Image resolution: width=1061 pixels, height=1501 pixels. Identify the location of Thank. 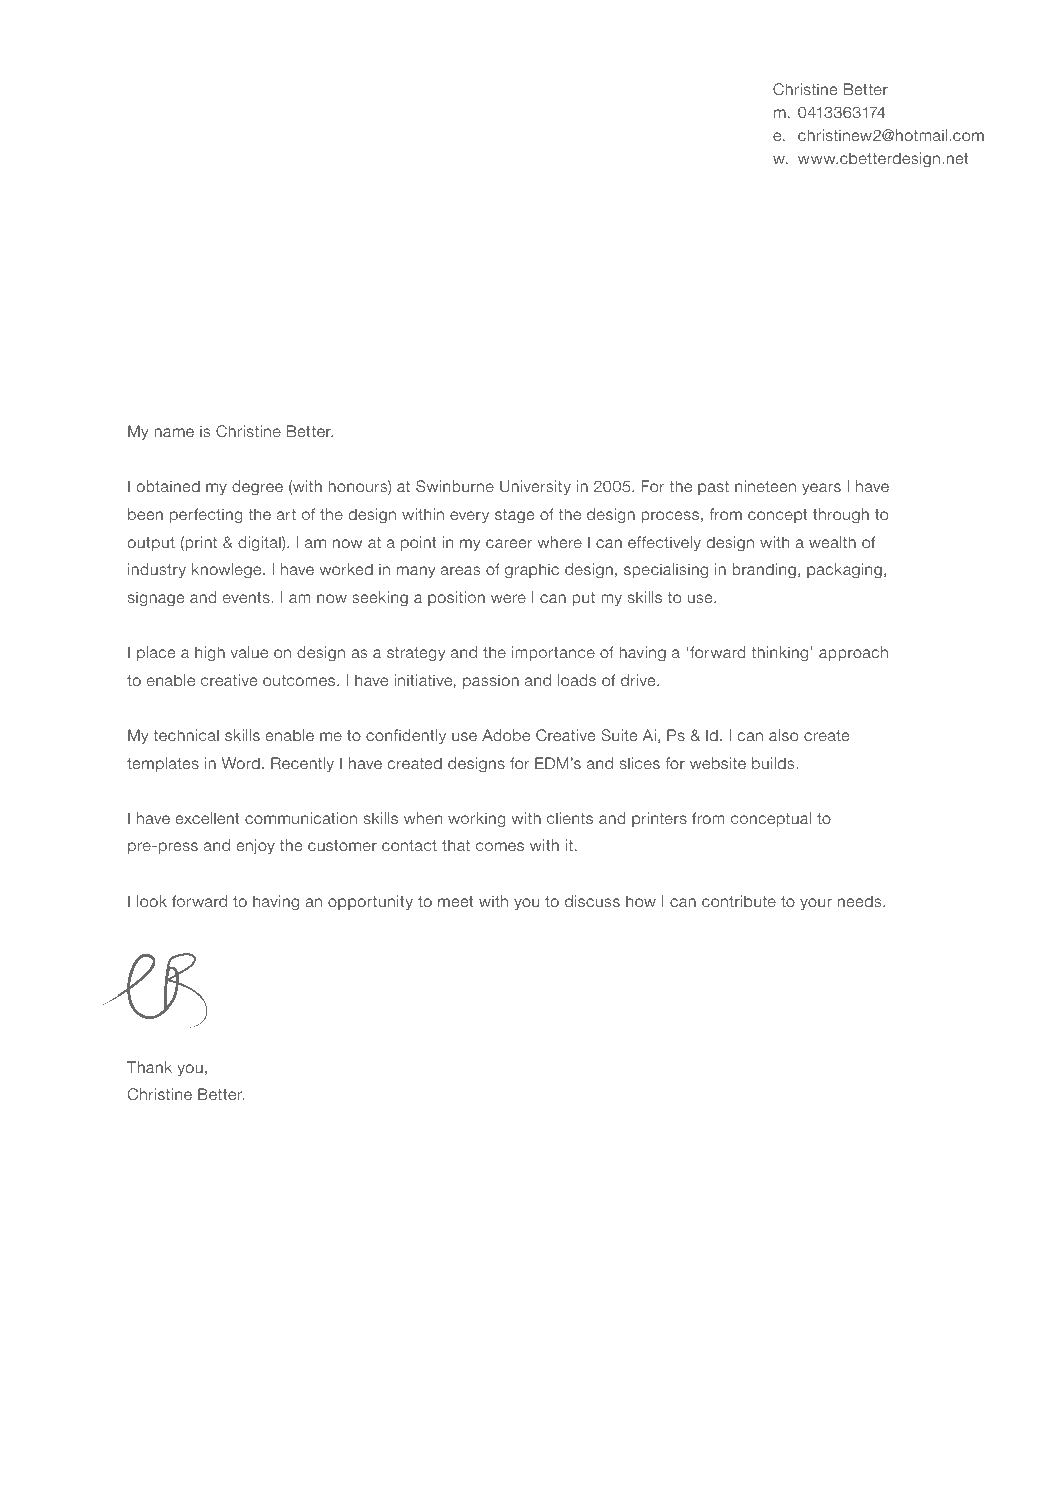
(149, 1067).
